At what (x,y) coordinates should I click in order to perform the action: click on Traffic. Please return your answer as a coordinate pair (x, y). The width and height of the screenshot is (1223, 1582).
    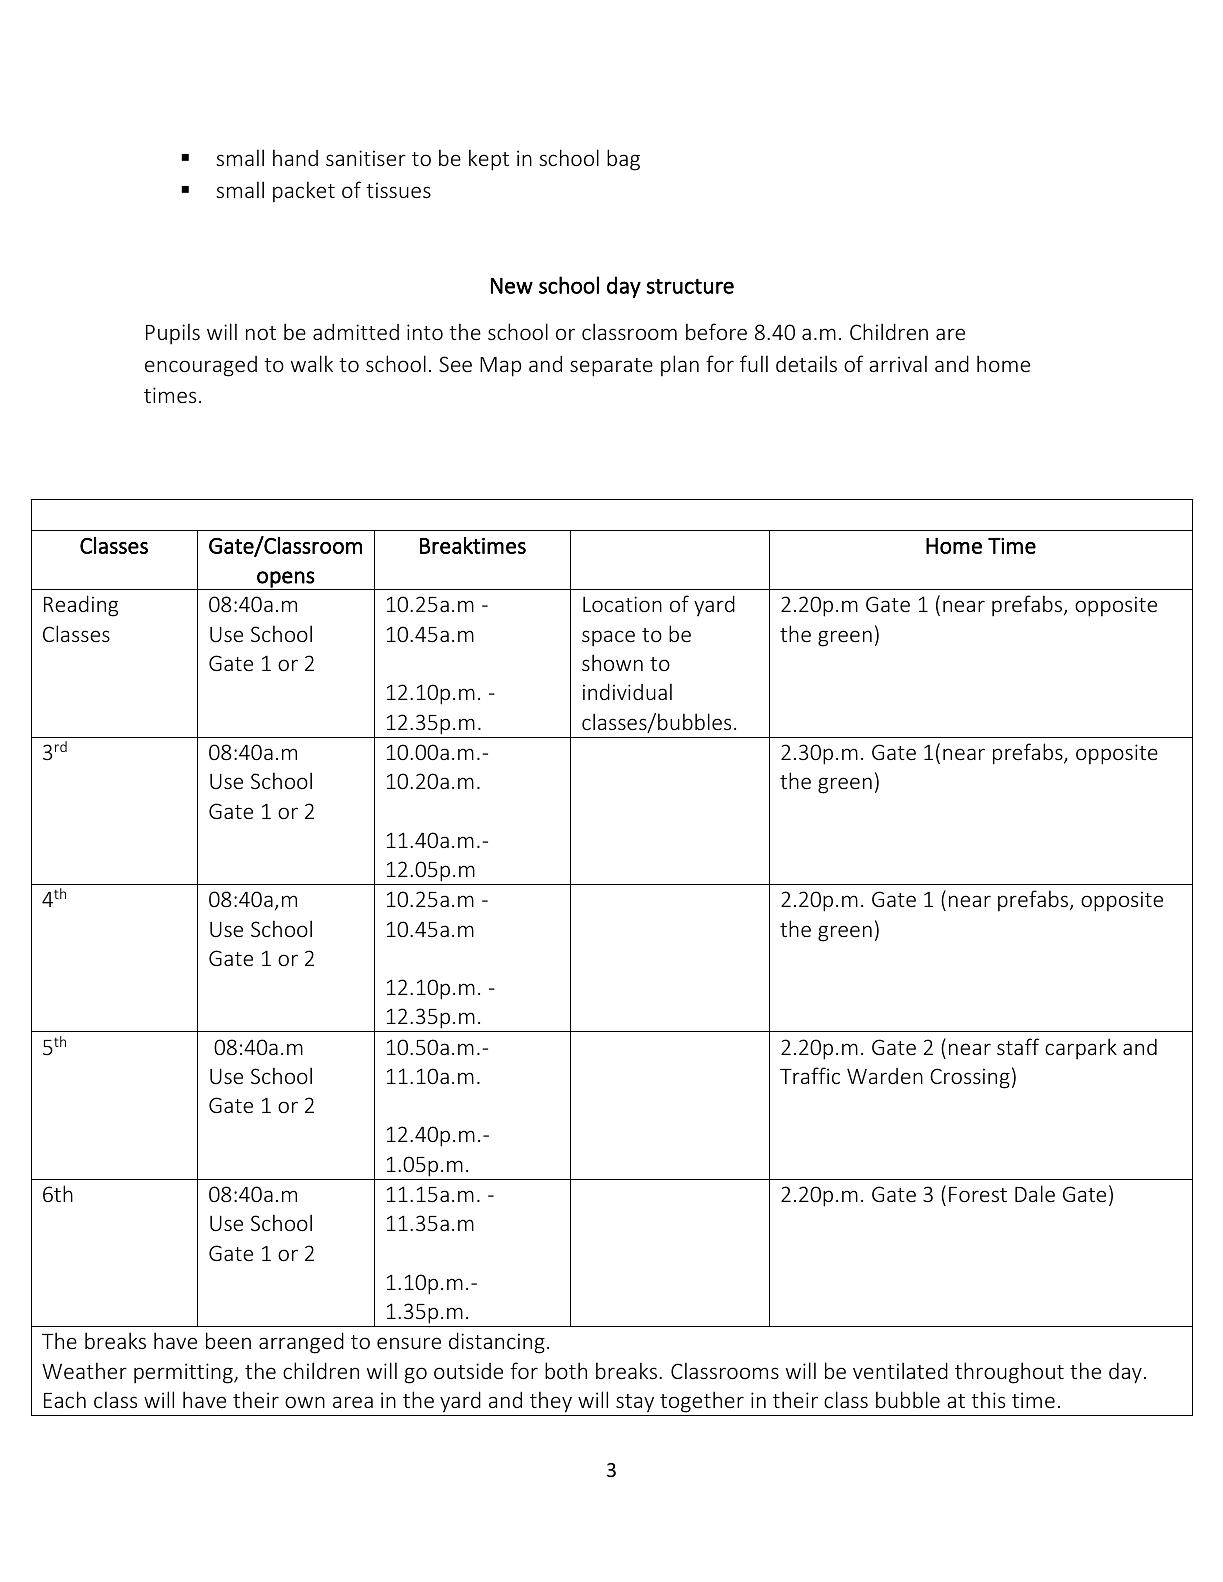
    Looking at the image, I should click on (810, 1075).
